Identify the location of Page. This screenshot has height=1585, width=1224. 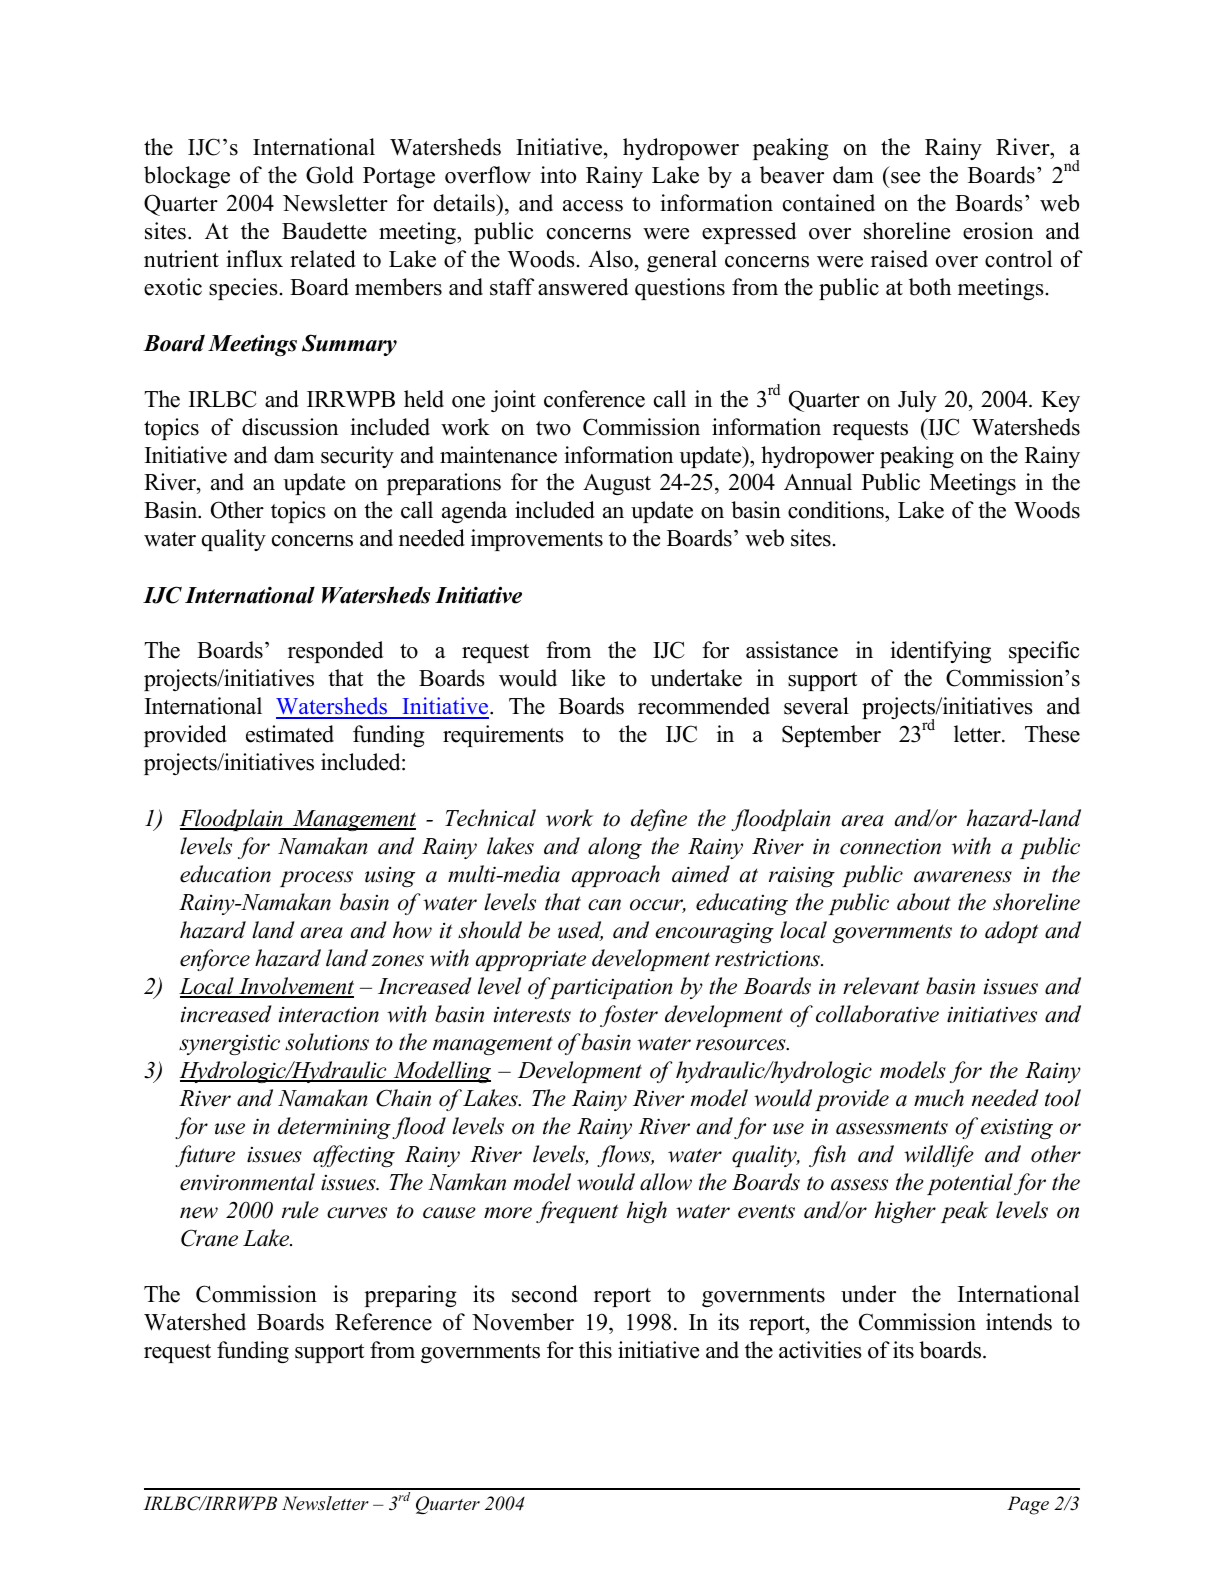
(1028, 1505).
